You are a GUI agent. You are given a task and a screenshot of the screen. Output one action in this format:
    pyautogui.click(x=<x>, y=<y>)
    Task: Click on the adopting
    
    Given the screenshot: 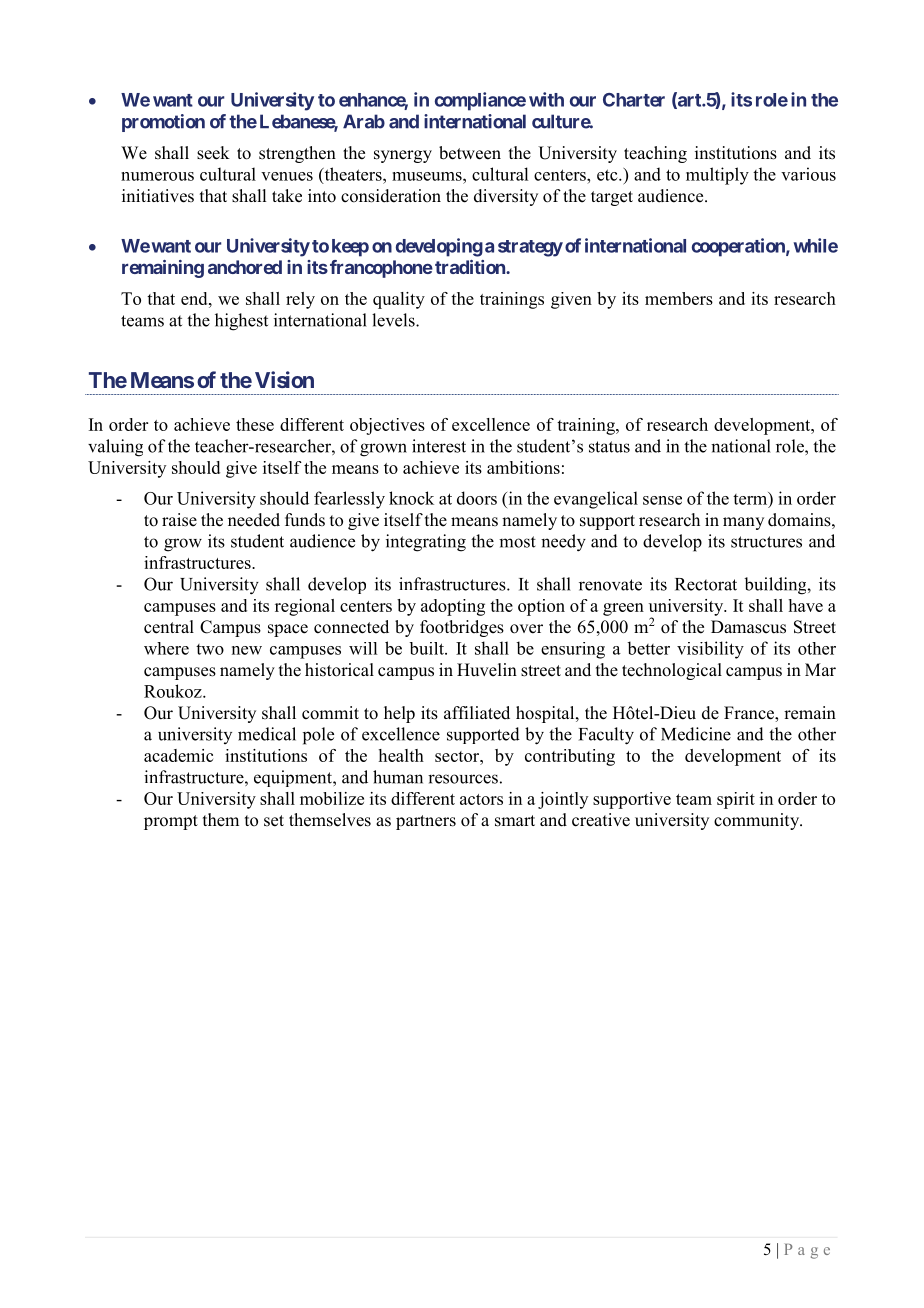 What is the action you would take?
    pyautogui.click(x=453, y=607)
